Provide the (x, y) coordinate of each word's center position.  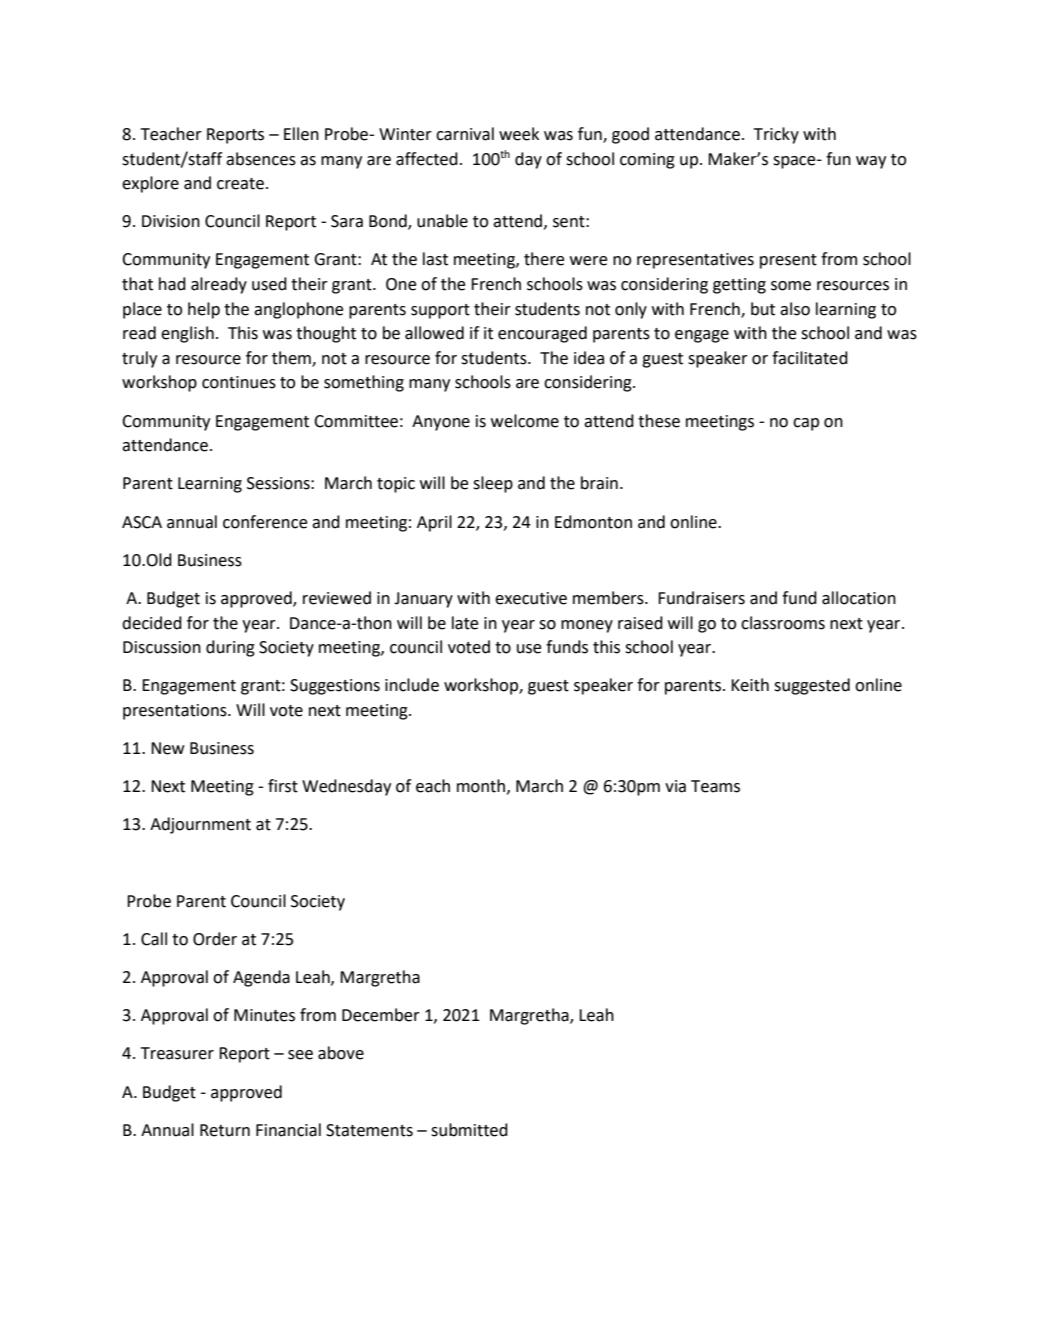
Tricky (776, 135)
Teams (715, 786)
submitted (469, 1130)
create (240, 184)
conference (265, 522)
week (519, 134)
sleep (493, 484)
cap (806, 424)
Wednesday (346, 787)
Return (225, 1130)
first (283, 786)
